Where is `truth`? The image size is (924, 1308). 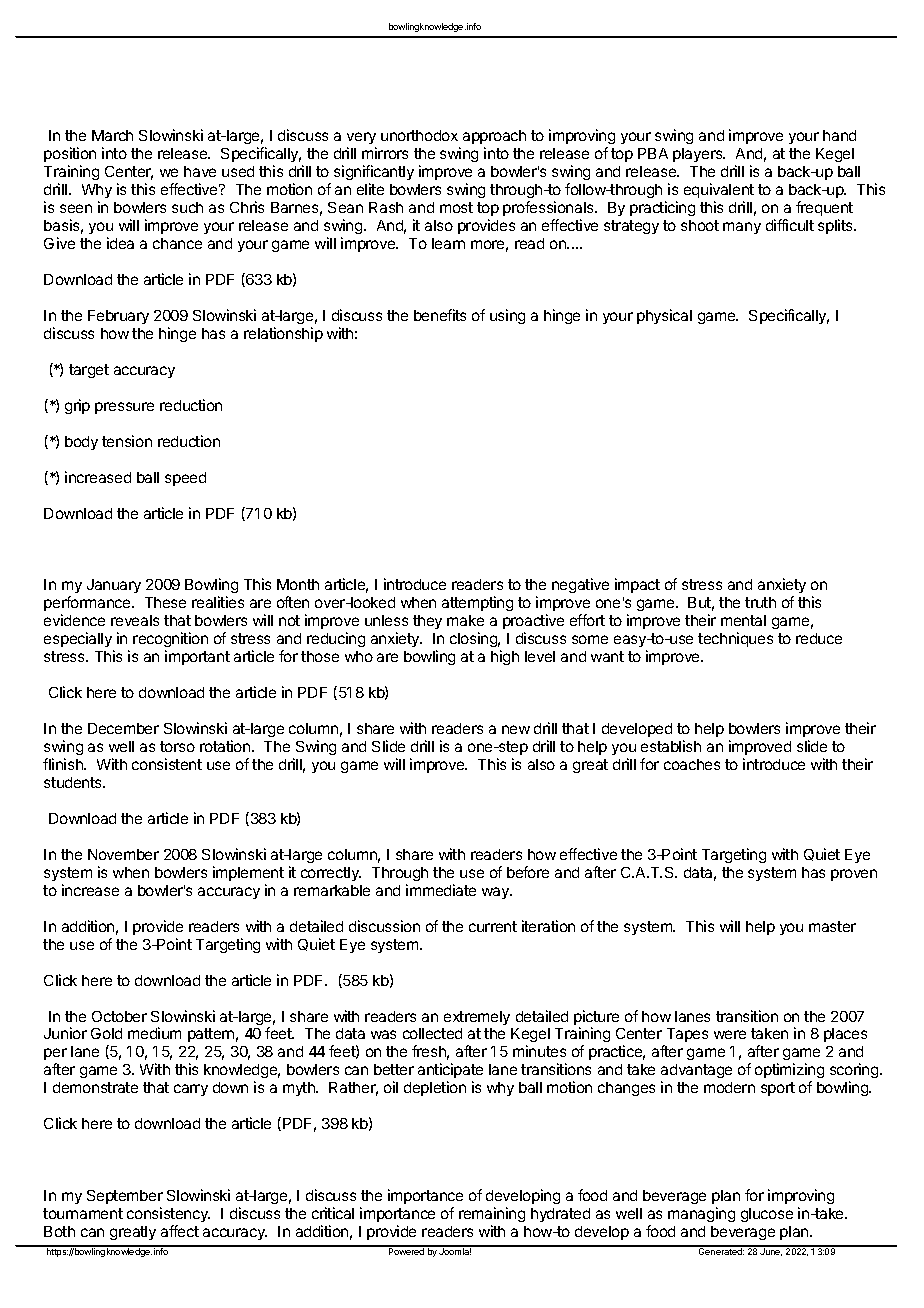
truth is located at coordinates (760, 602).
